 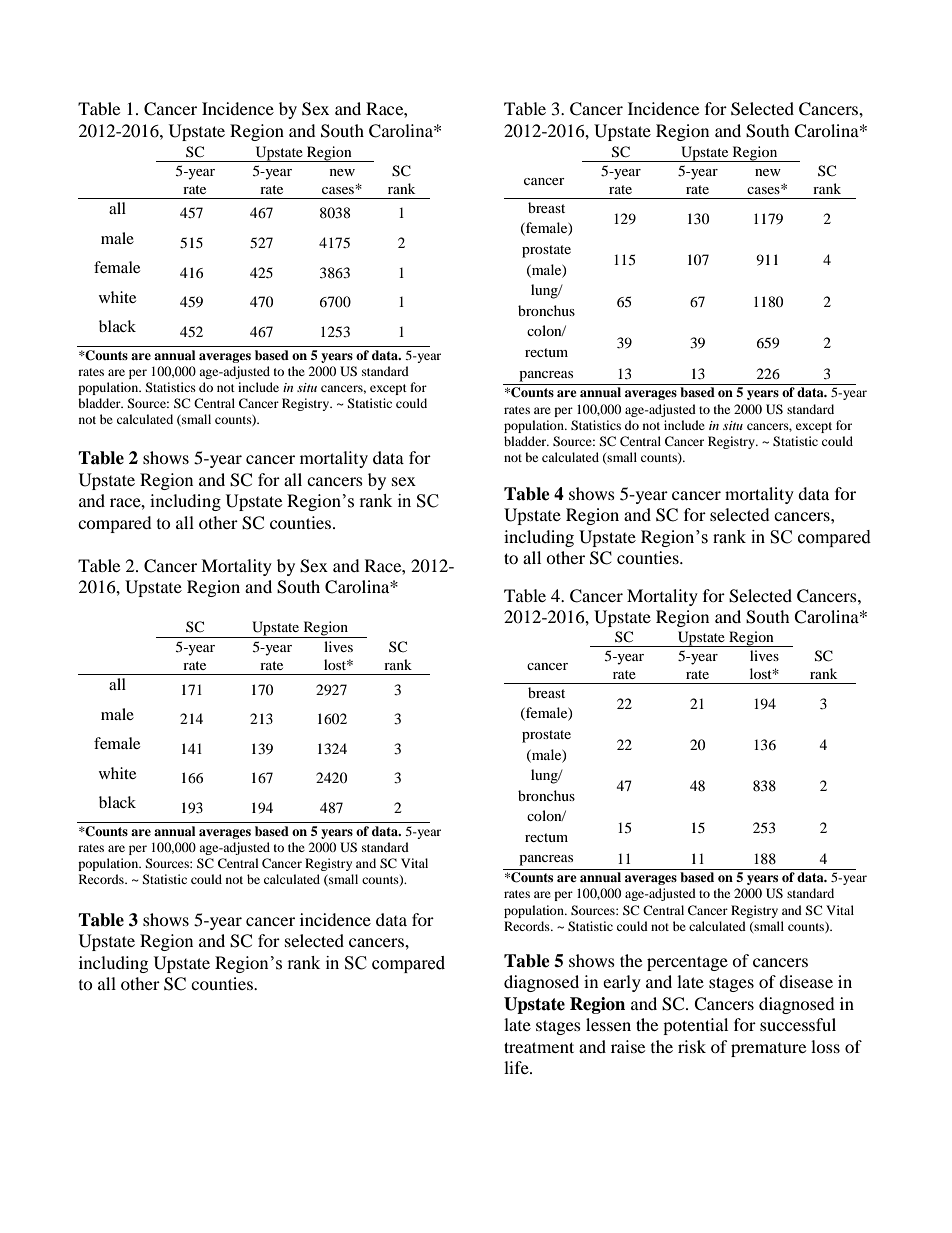 I want to click on disease, so click(x=806, y=981).
